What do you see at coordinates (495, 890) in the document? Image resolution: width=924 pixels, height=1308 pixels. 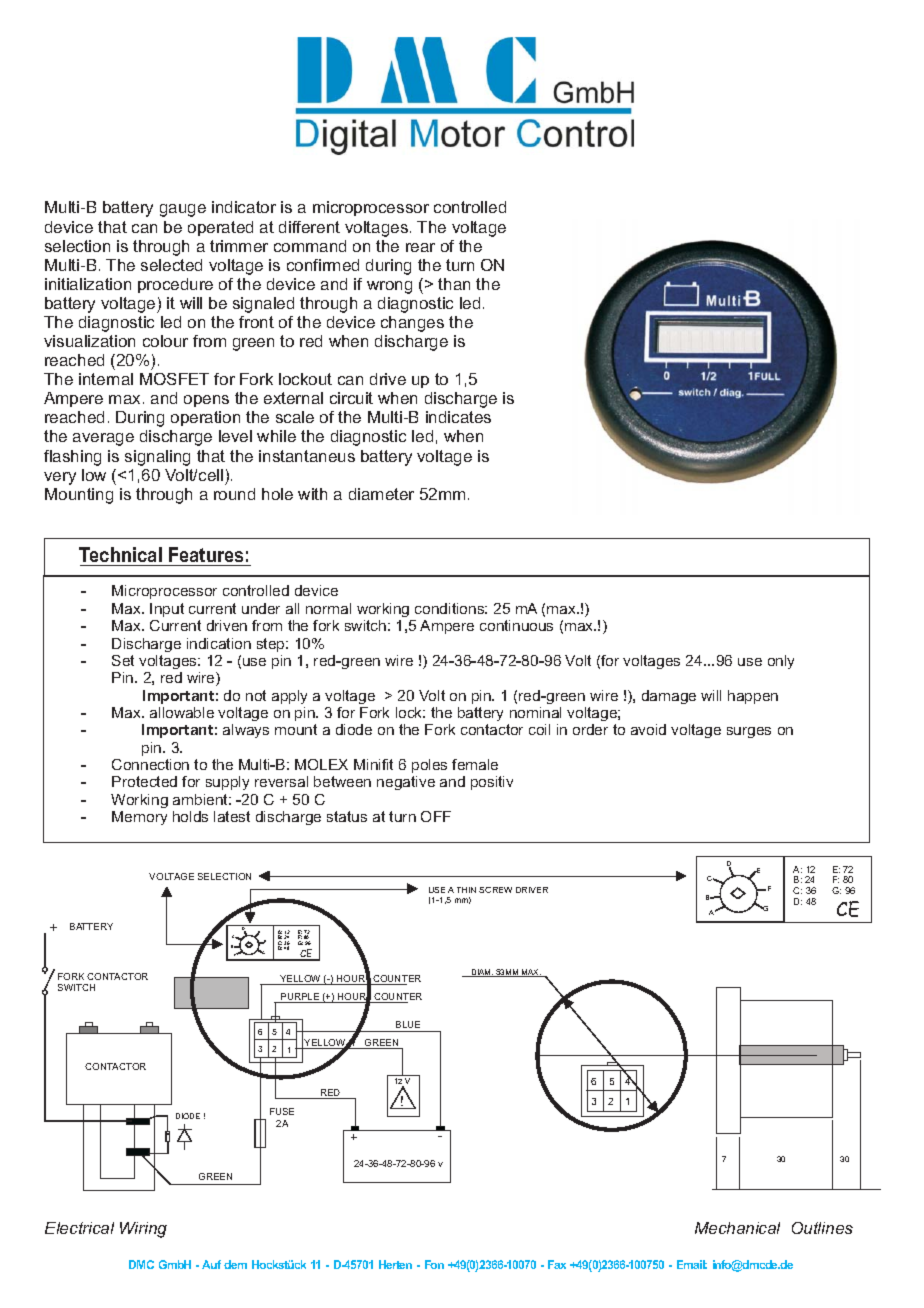 I see `SCREW` at bounding box center [495, 890].
